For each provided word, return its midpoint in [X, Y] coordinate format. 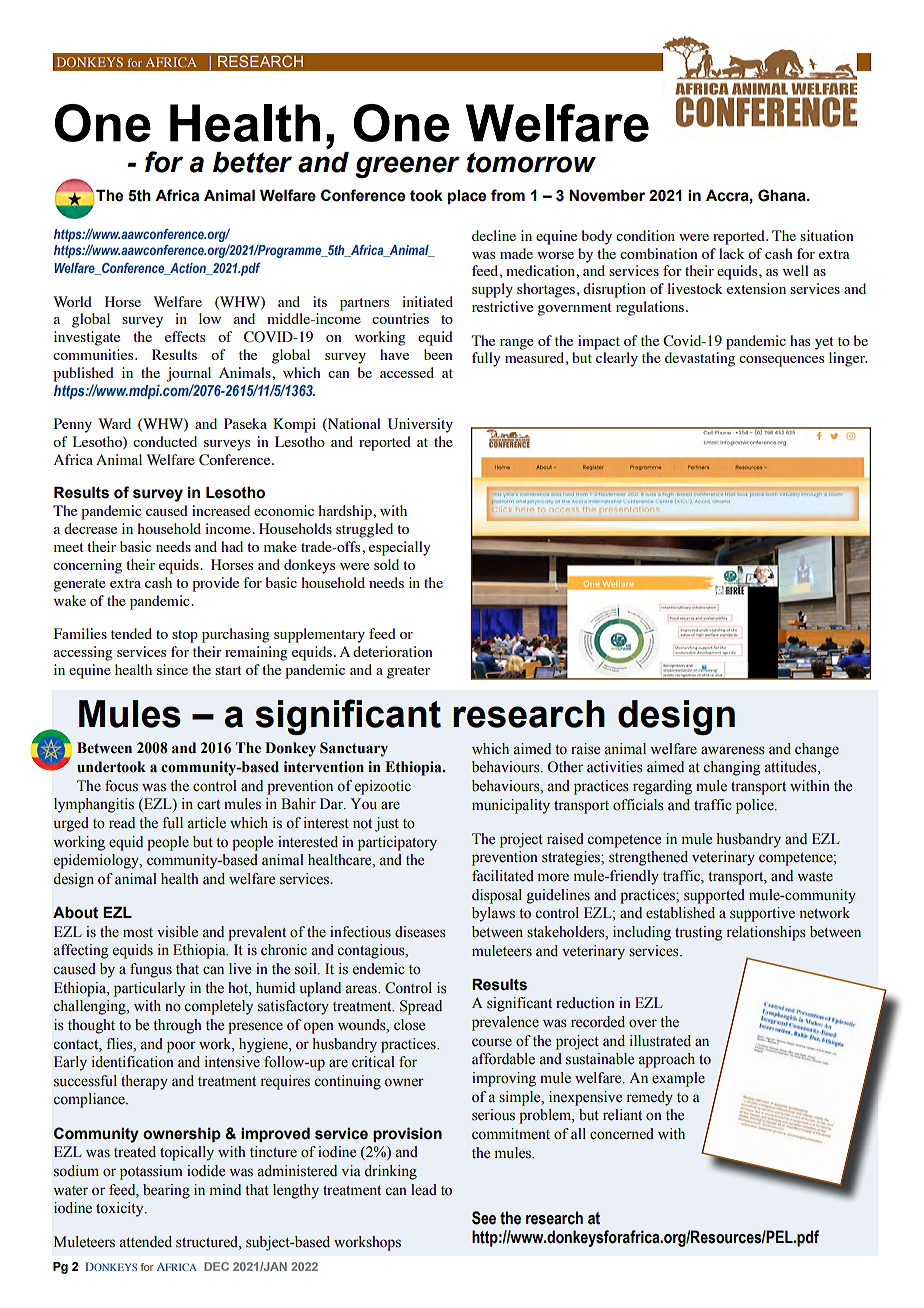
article [206, 823]
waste [815, 877]
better [252, 162]
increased [221, 510]
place [467, 196]
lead [424, 1190]
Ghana [783, 195]
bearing [166, 1191]
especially [399, 548]
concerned [622, 1134]
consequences [781, 361]
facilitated [503, 876]
